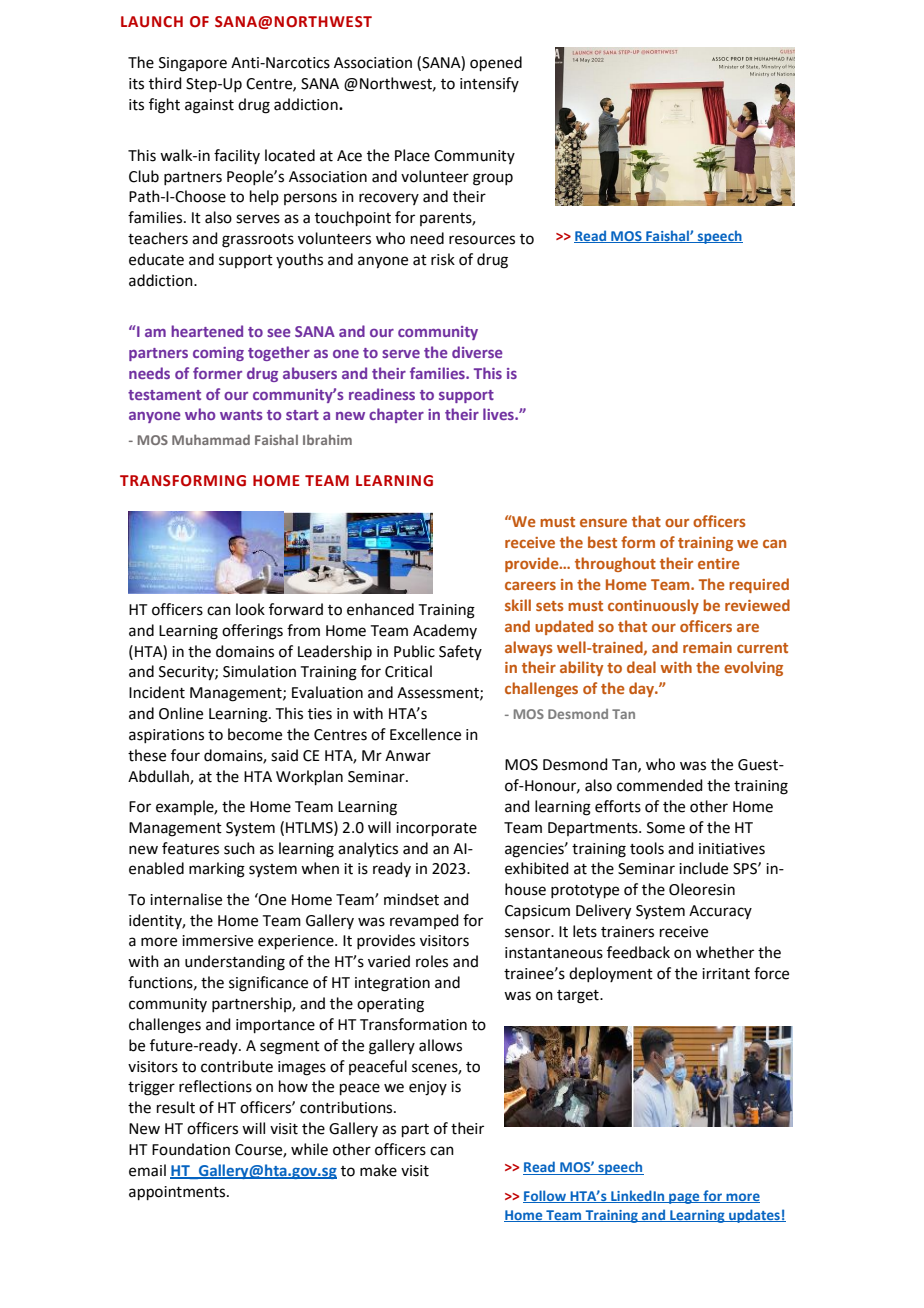  Describe the element at coordinates (193, 64) in the document. I see `Singapore` at that location.
